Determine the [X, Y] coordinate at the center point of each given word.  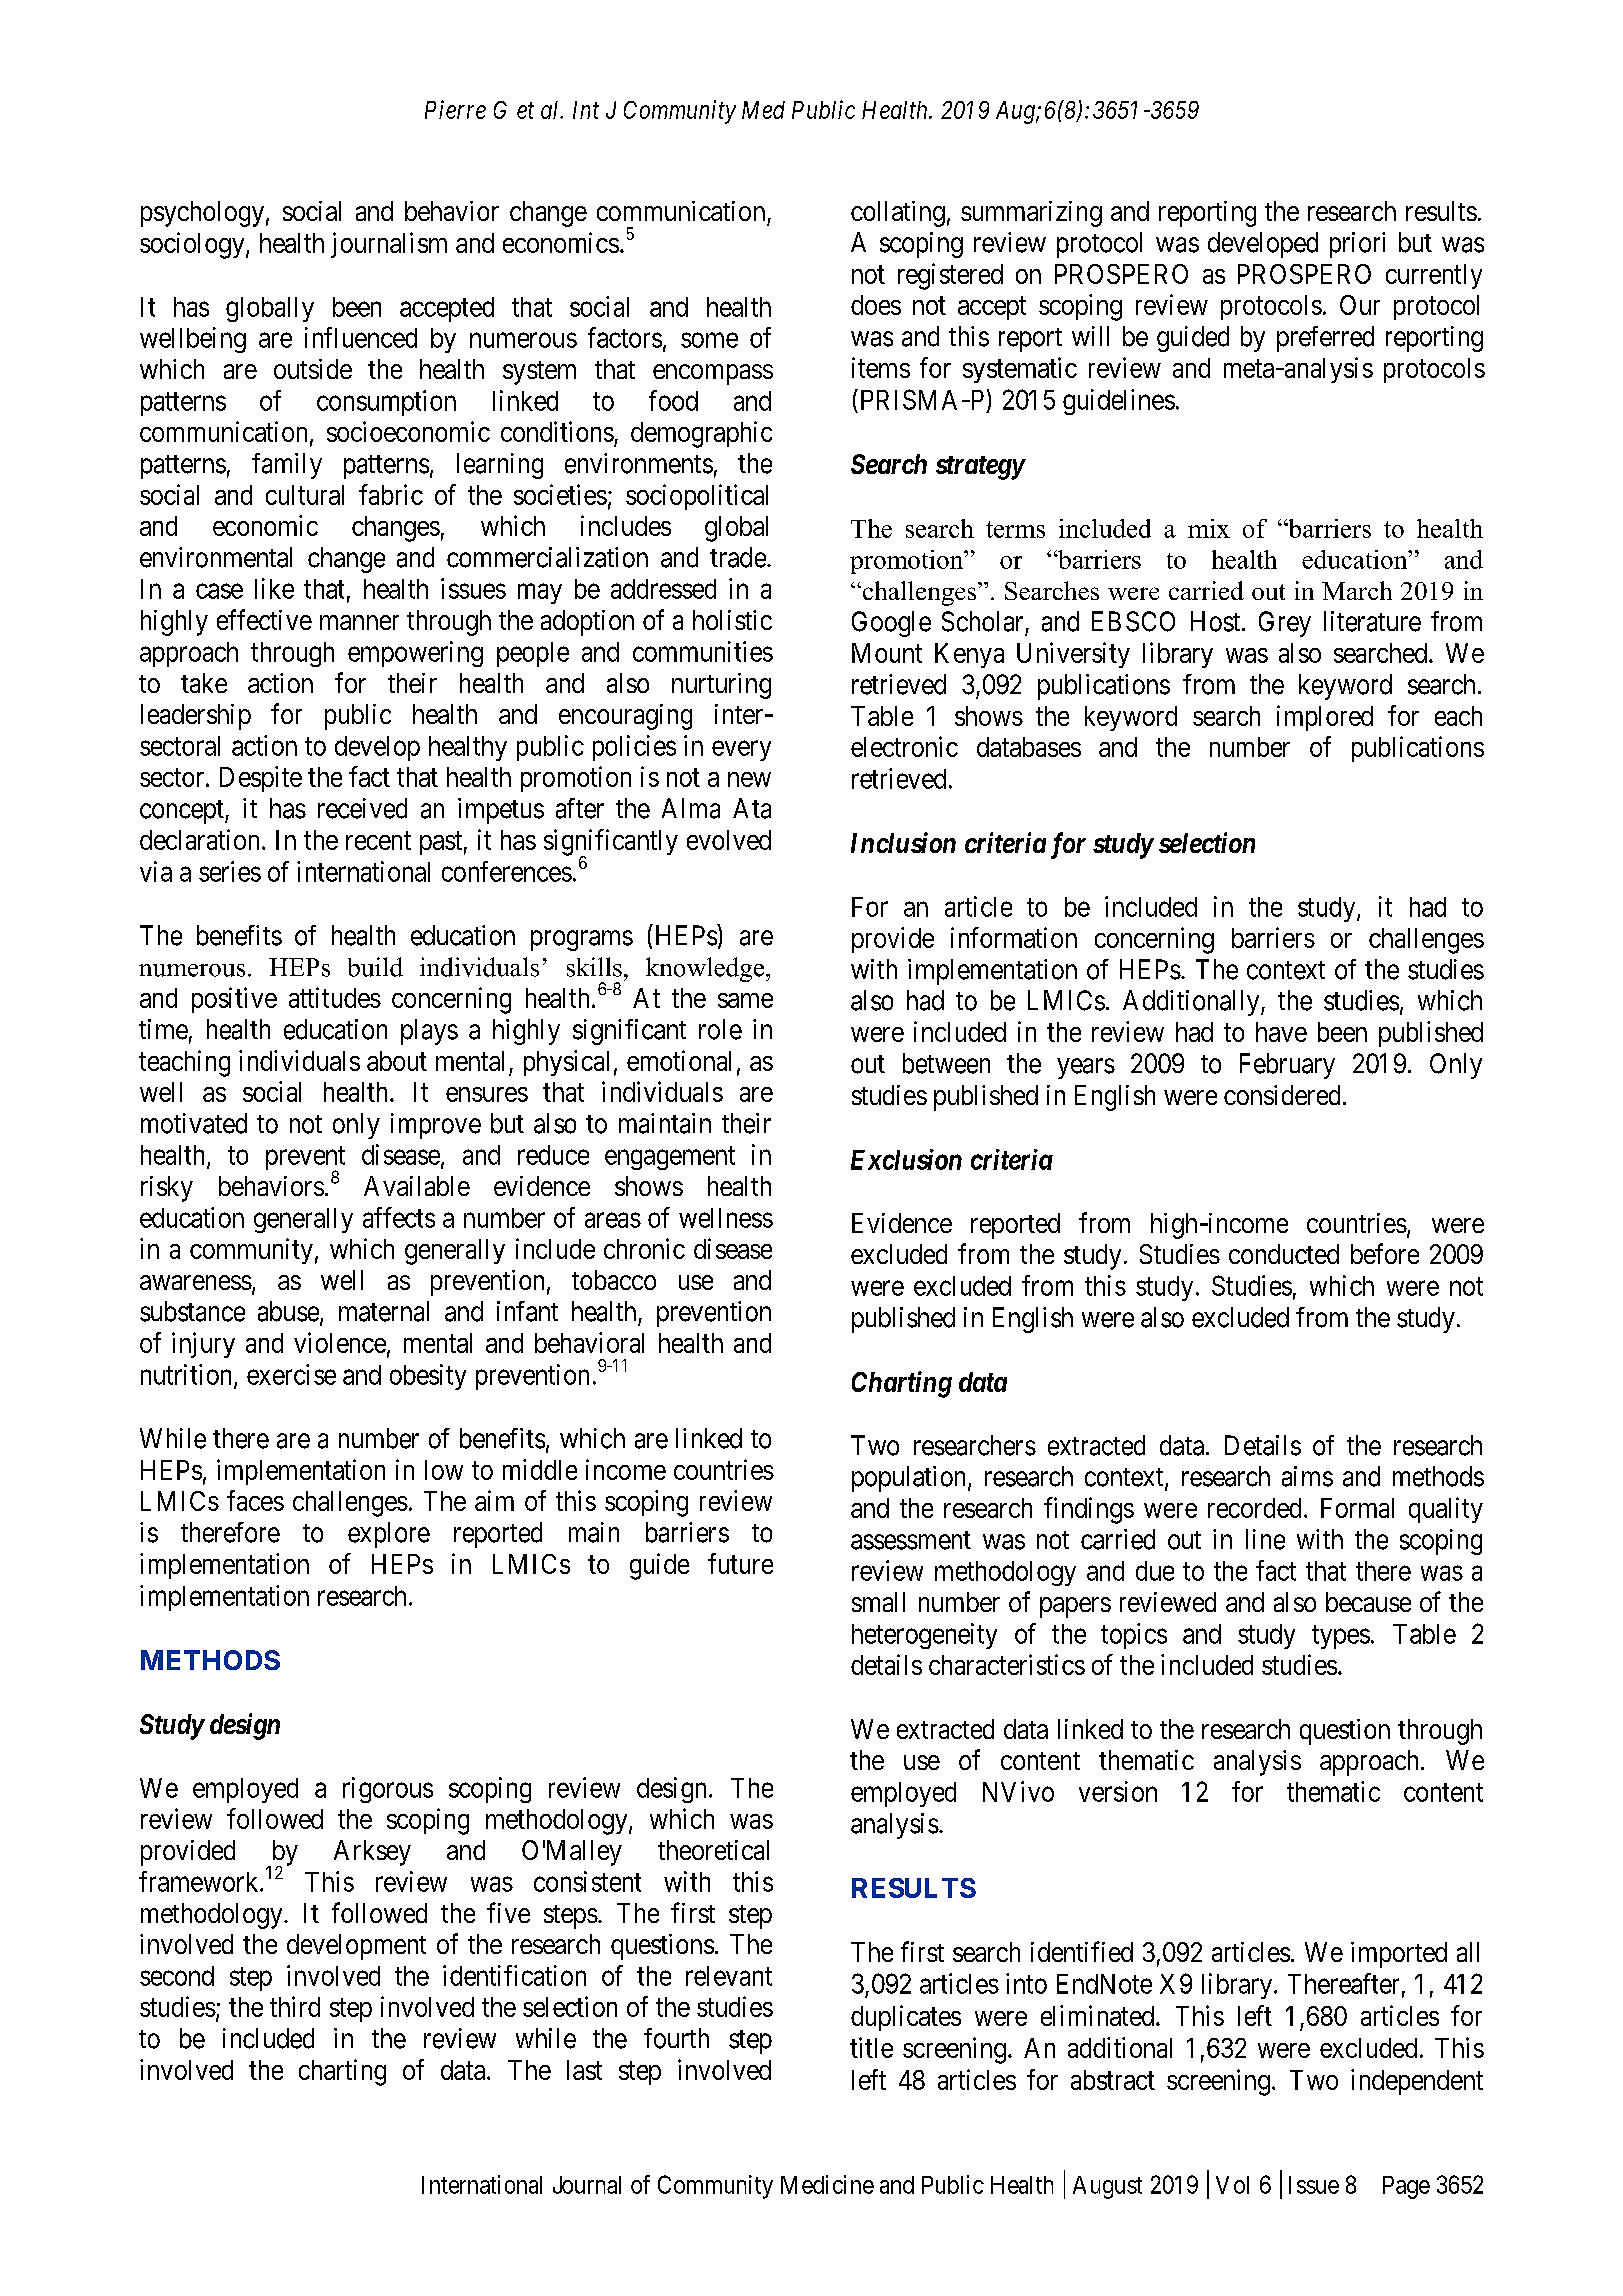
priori [1357, 245]
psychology [202, 214]
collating [898, 214]
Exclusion [906, 1159]
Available [417, 1186]
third [295, 2006]
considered [1282, 1095]
